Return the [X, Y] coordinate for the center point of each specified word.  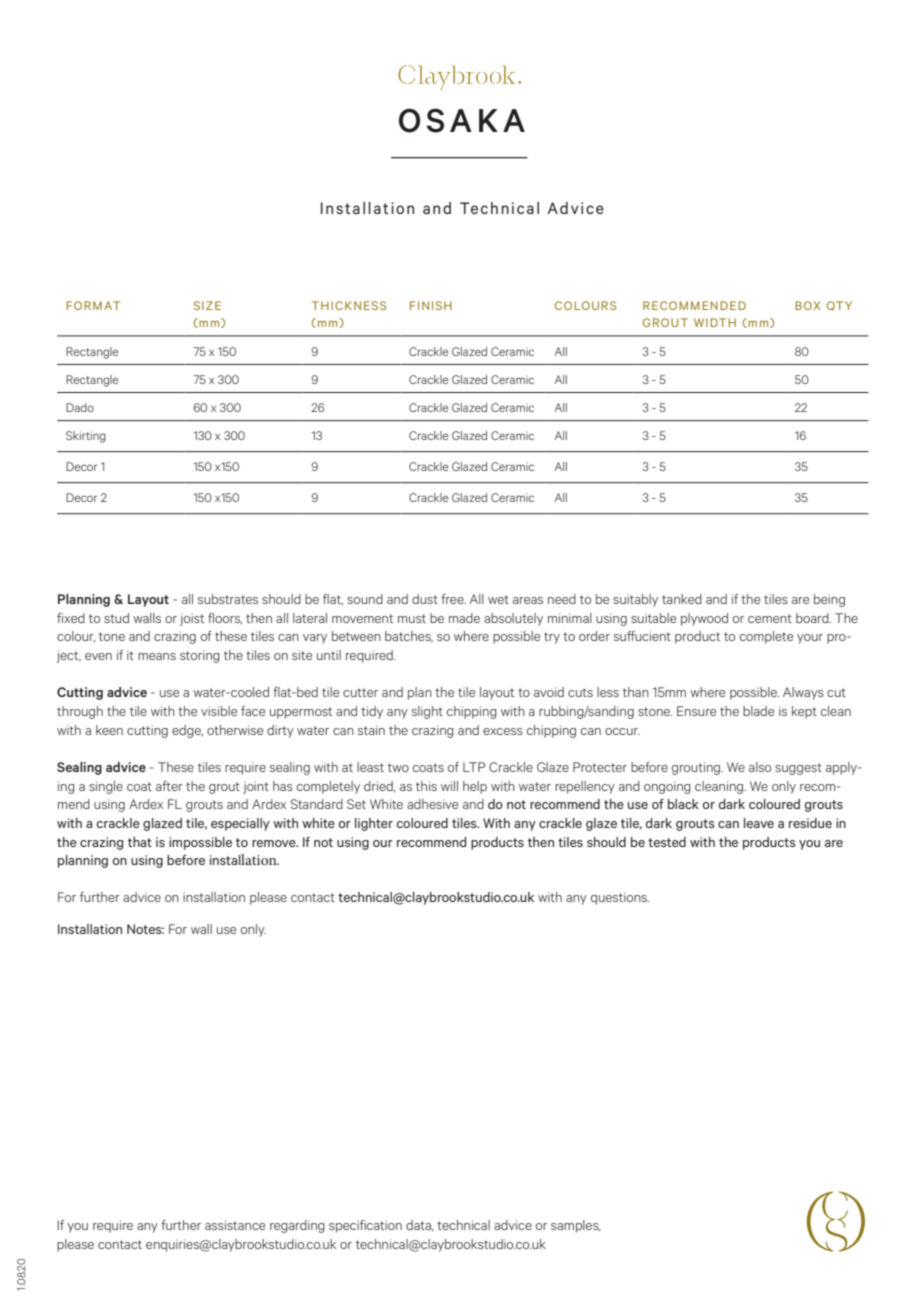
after [169, 786]
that [140, 842]
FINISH [431, 305]
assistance [235, 1225]
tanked [682, 599]
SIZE [207, 305]
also [760, 767]
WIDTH [715, 322]
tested [667, 842]
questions [620, 898]
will [449, 786]
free [453, 599]
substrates [228, 599]
